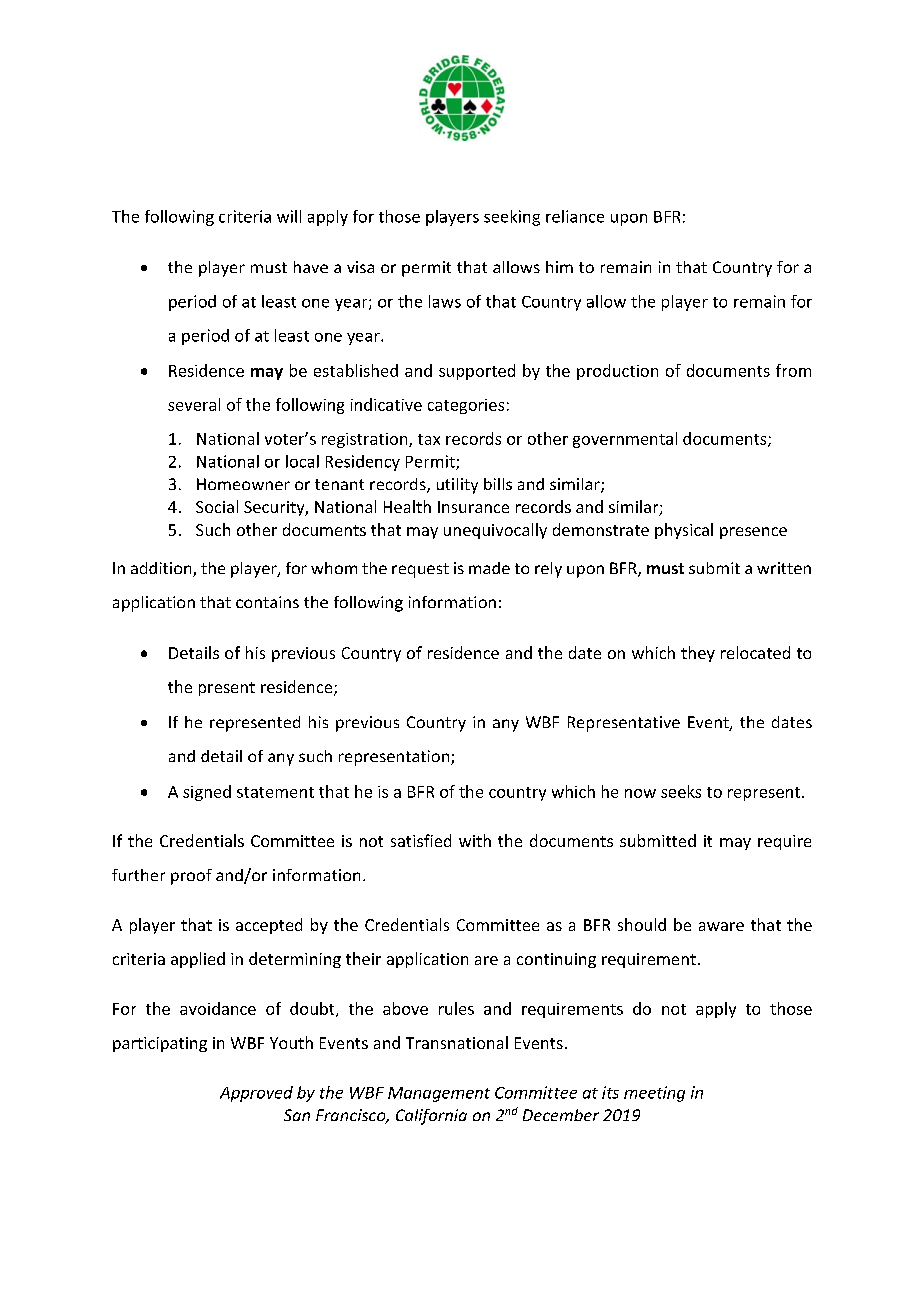 The image size is (924, 1308). I want to click on reliance, so click(575, 216).
